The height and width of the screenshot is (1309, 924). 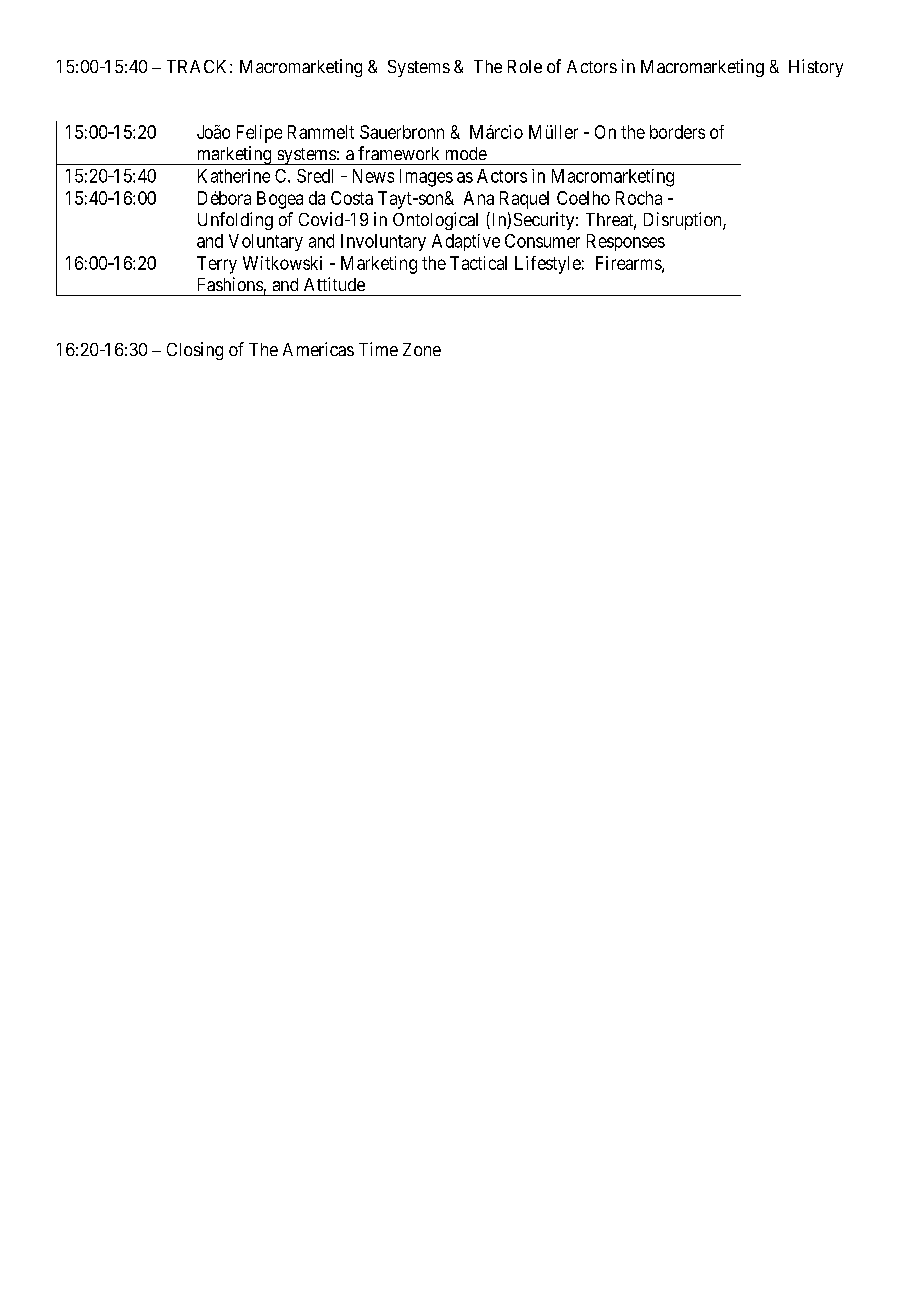 I want to click on Role, so click(x=525, y=66).
